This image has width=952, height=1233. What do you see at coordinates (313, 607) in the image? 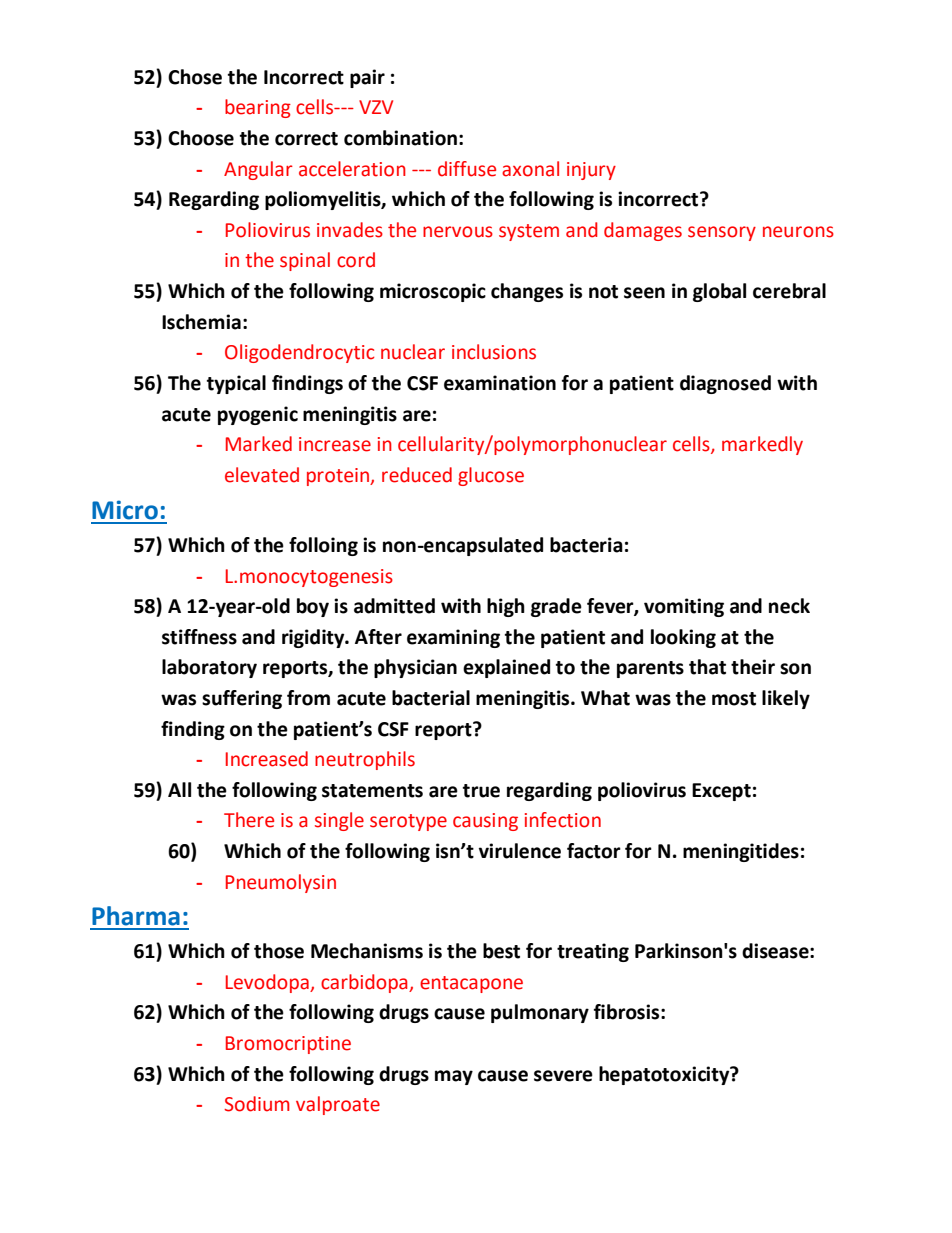
I see `boy` at bounding box center [313, 607].
